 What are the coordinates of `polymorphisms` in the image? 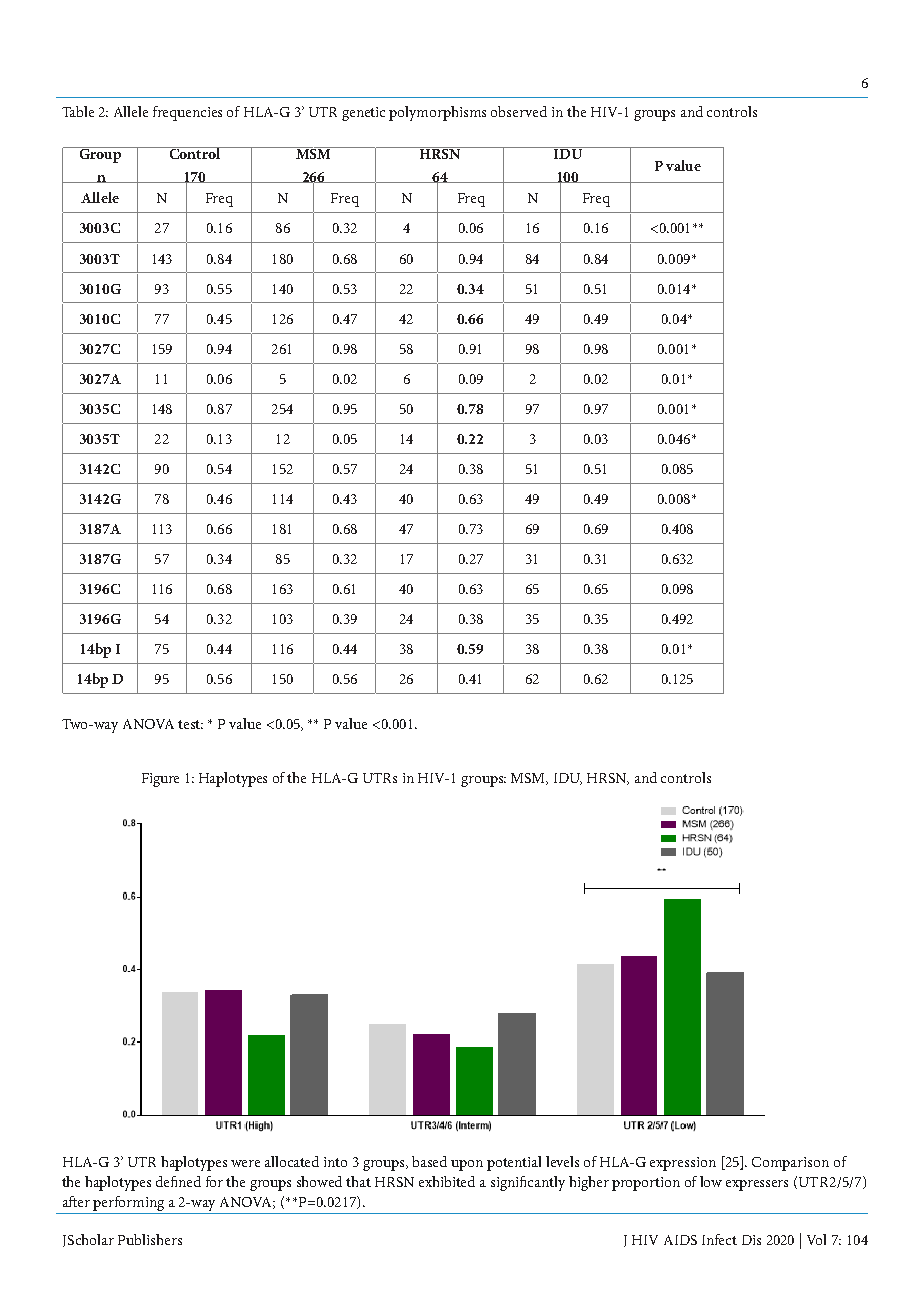 It's located at (437, 113).
